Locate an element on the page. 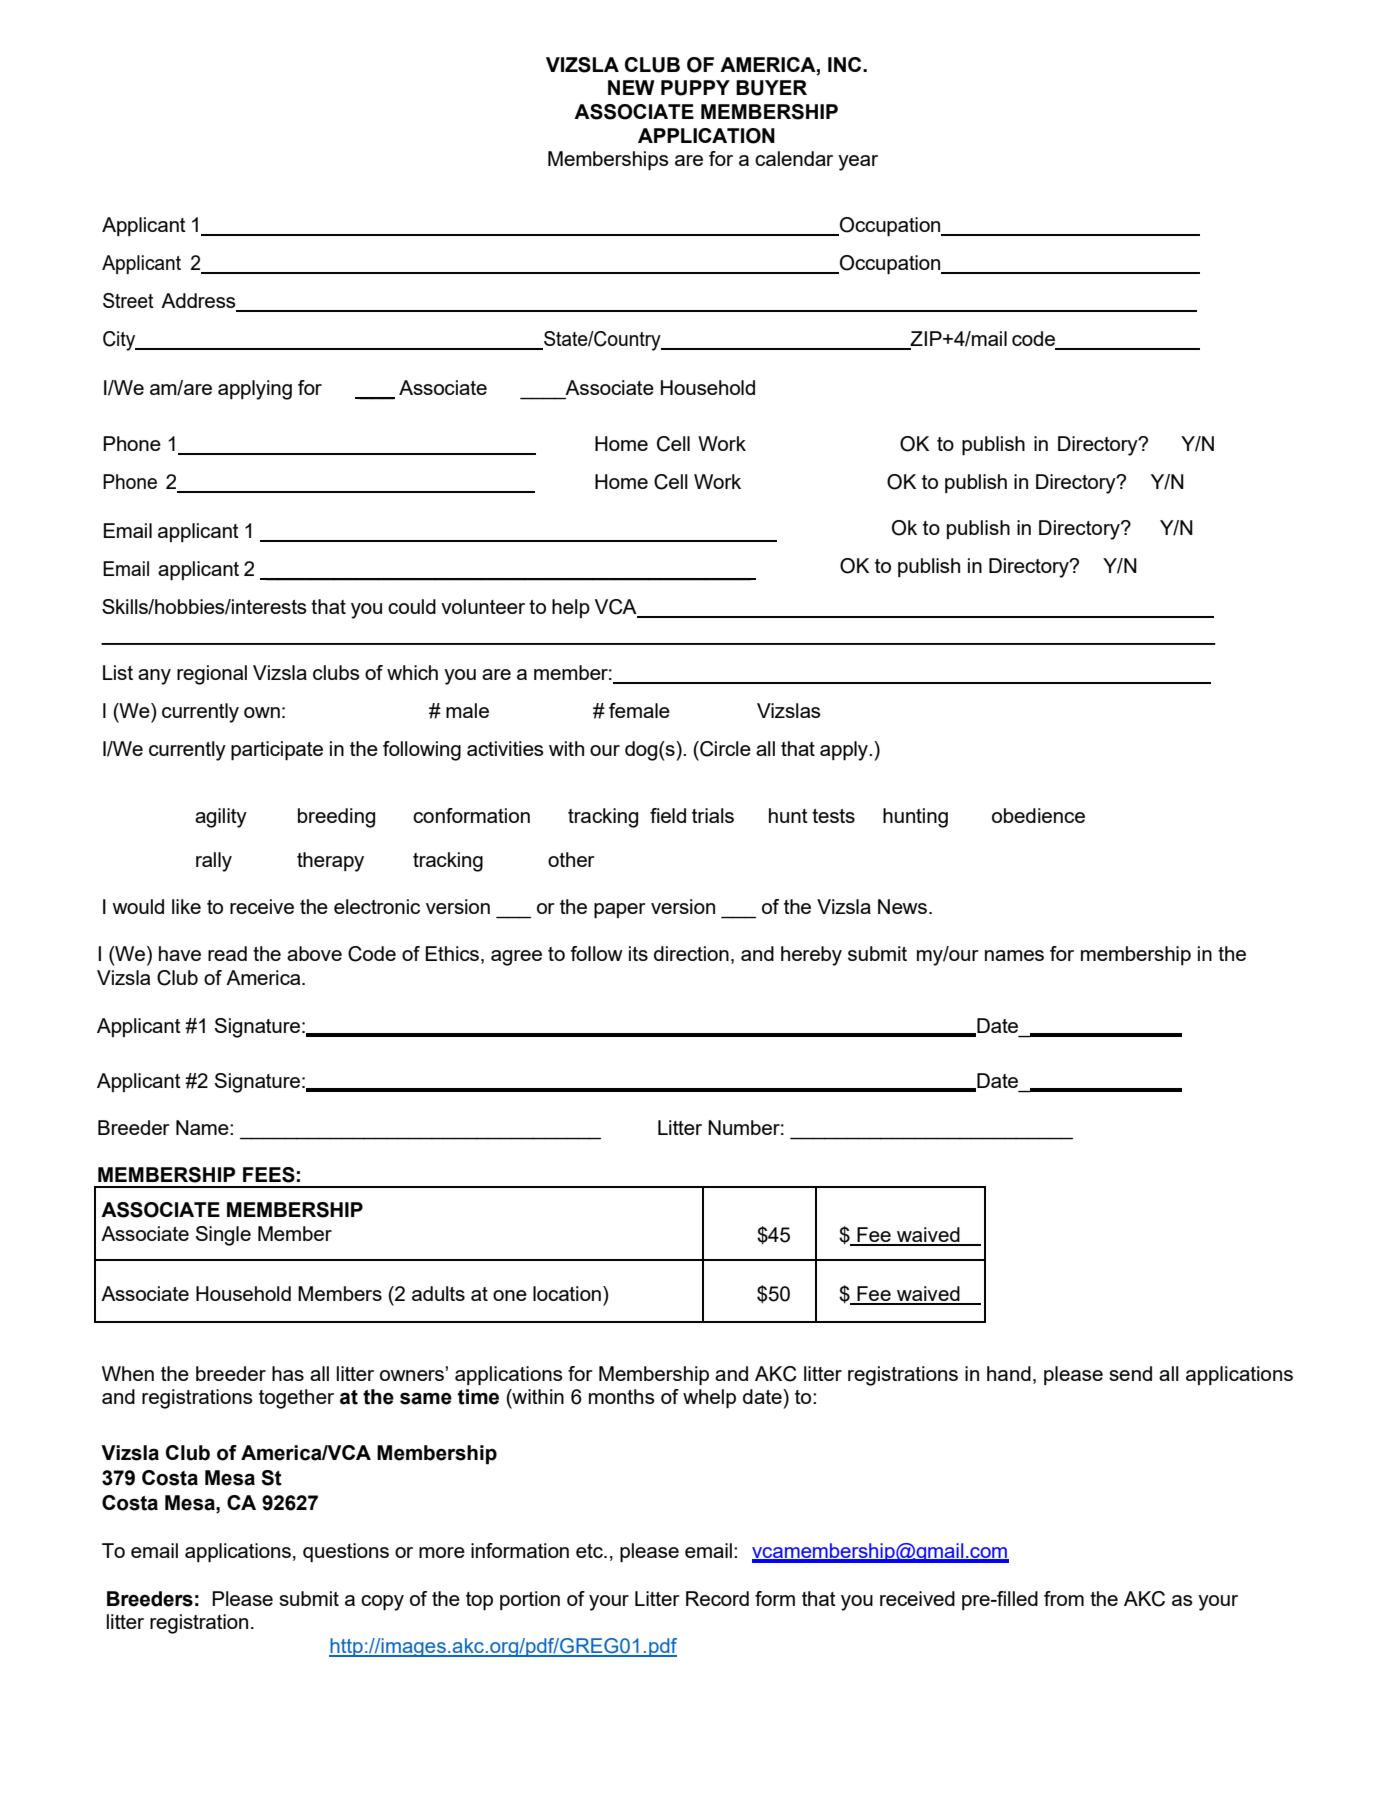  location is located at coordinates (567, 1293).
